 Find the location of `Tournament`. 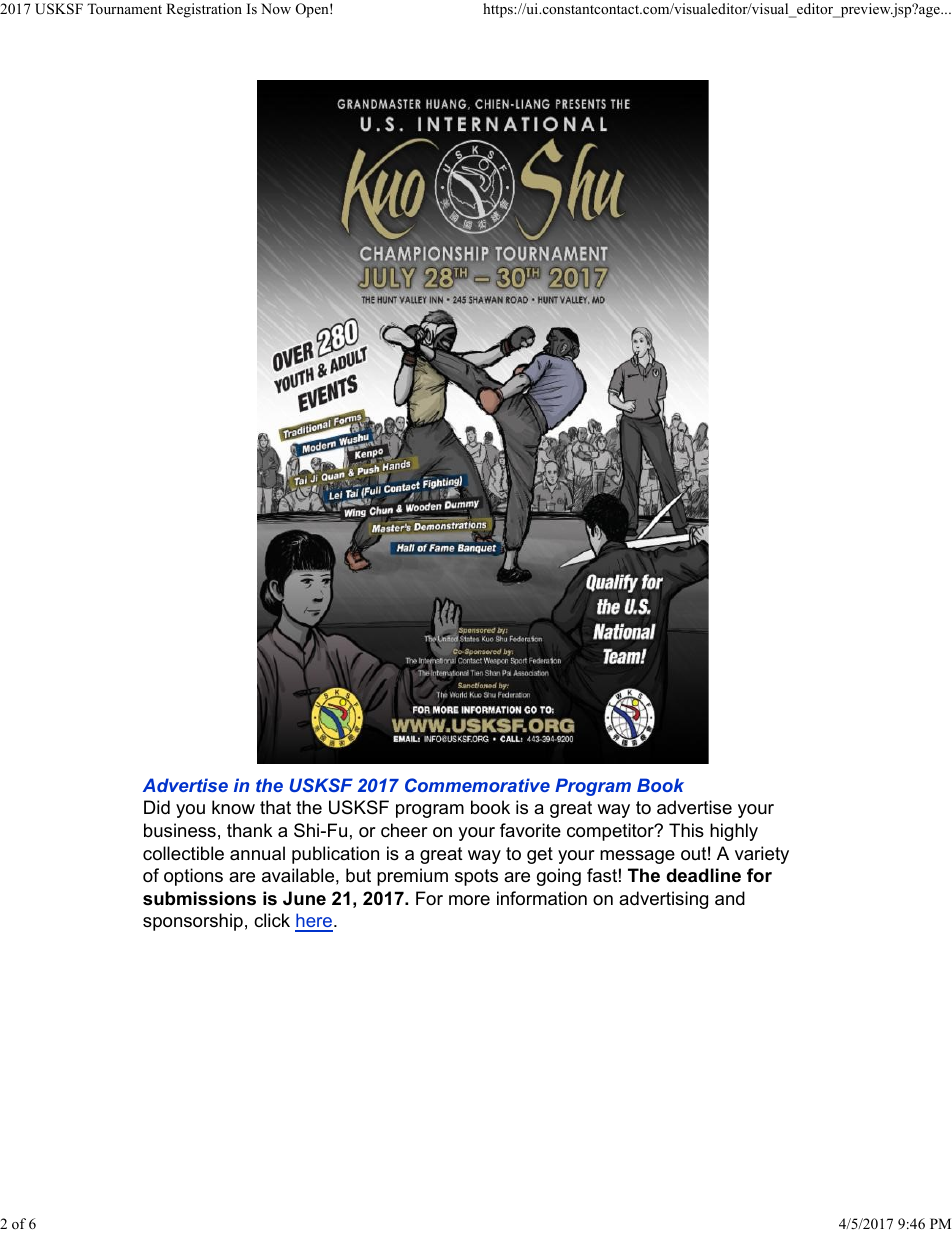

Tournament is located at coordinates (124, 8).
